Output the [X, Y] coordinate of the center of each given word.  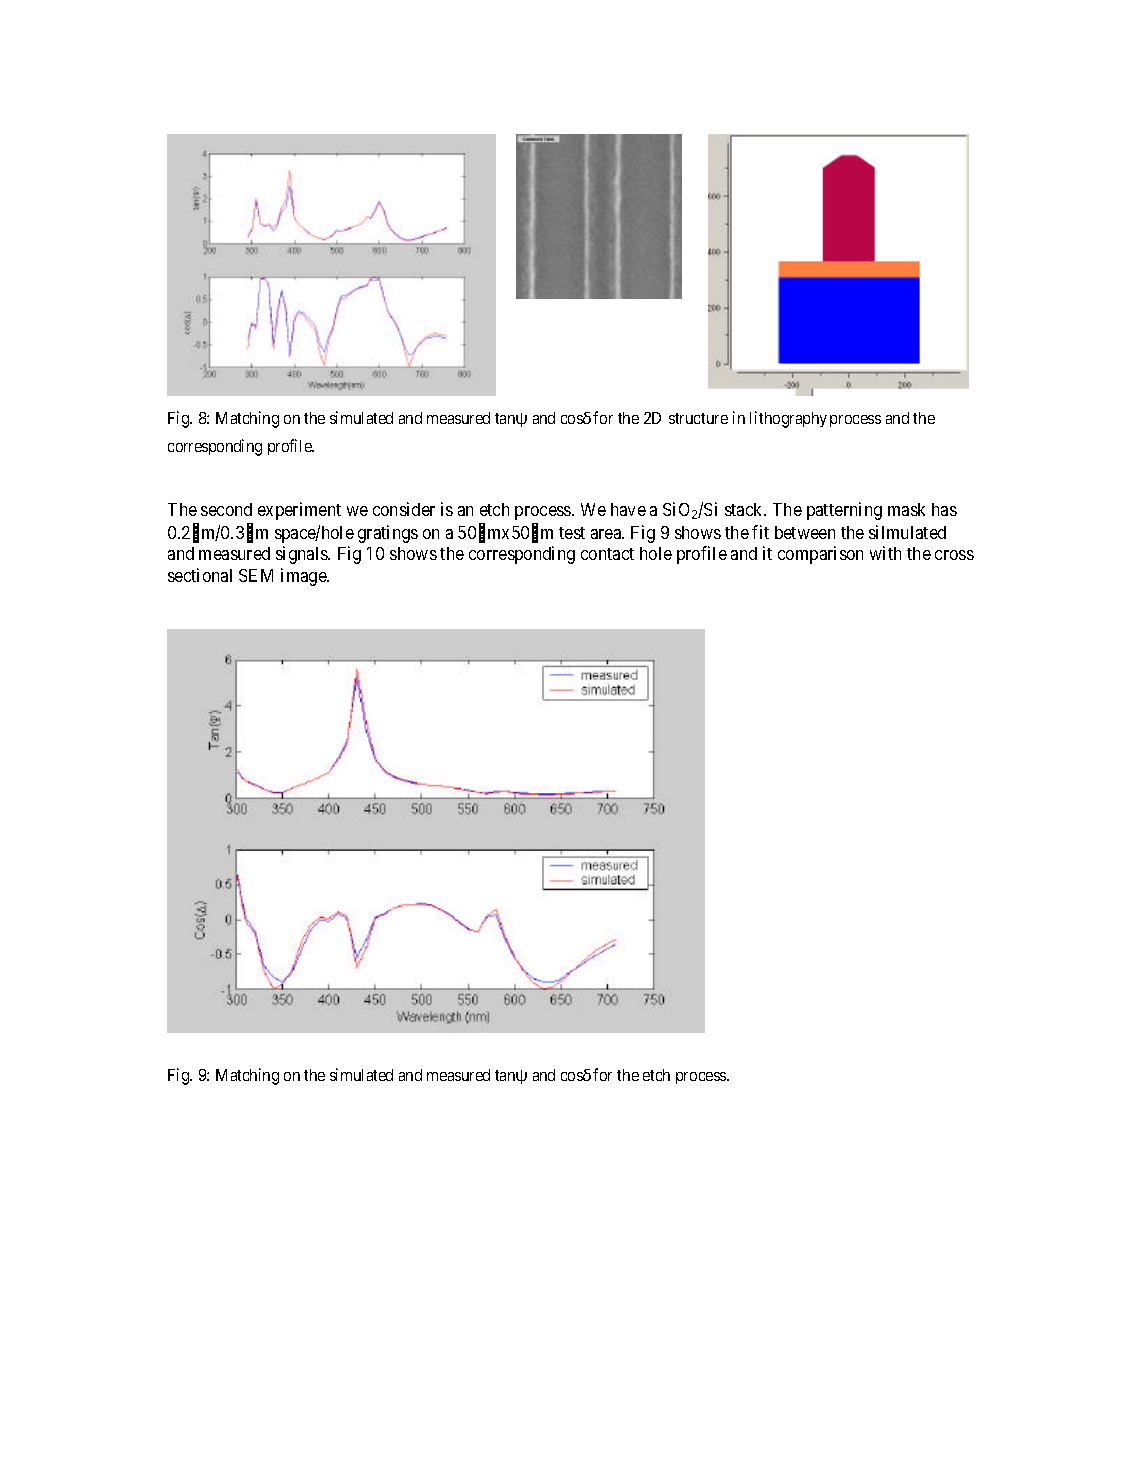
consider [404, 509]
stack [745, 509]
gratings [388, 534]
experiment [299, 511]
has [944, 509]
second [226, 509]
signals [302, 555]
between [805, 532]
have [628, 509]
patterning [844, 511]
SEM [256, 575]
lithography [788, 419]
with [885, 553]
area [607, 534]
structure [698, 418]
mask [906, 509]
